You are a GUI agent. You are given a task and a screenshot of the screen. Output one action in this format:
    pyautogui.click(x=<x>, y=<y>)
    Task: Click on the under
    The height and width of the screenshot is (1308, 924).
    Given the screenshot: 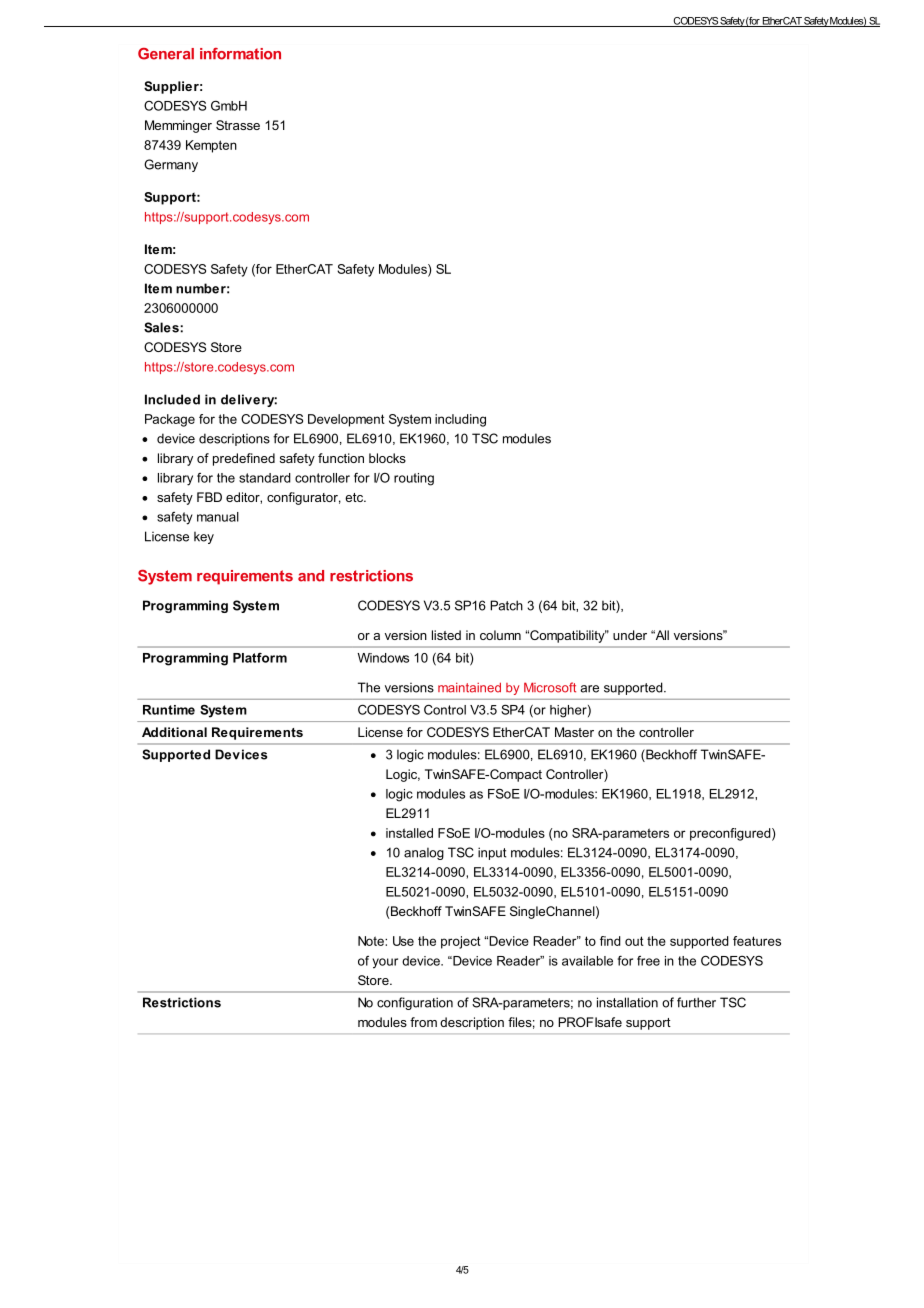 What is the action you would take?
    pyautogui.click(x=630, y=635)
